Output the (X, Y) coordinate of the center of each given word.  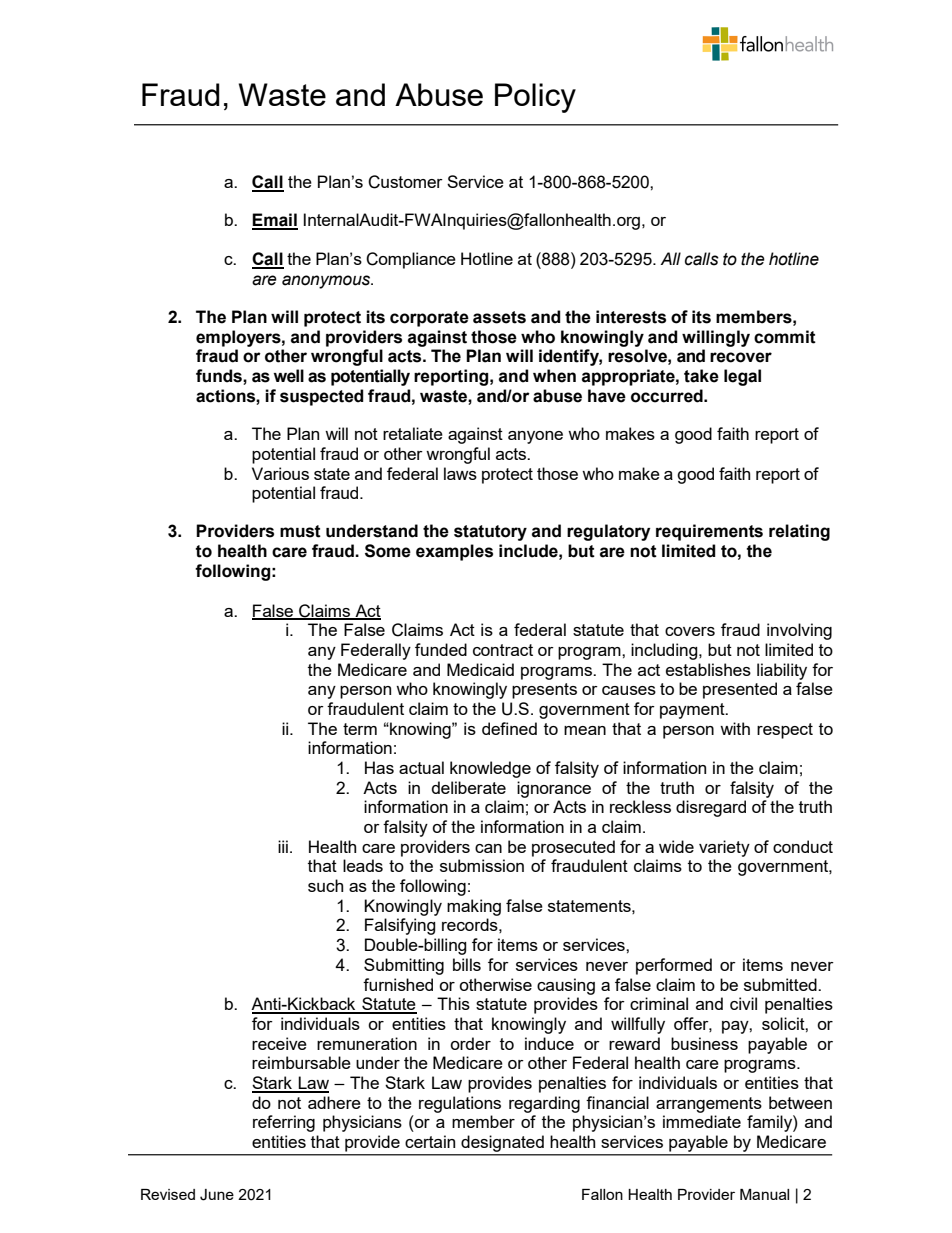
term (360, 729)
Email (275, 221)
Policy (535, 98)
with (735, 728)
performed (674, 966)
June (217, 1195)
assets (499, 317)
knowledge (490, 769)
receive (279, 1043)
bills (467, 964)
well (288, 376)
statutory (490, 533)
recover (741, 357)
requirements (709, 532)
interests (631, 317)
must (300, 531)
